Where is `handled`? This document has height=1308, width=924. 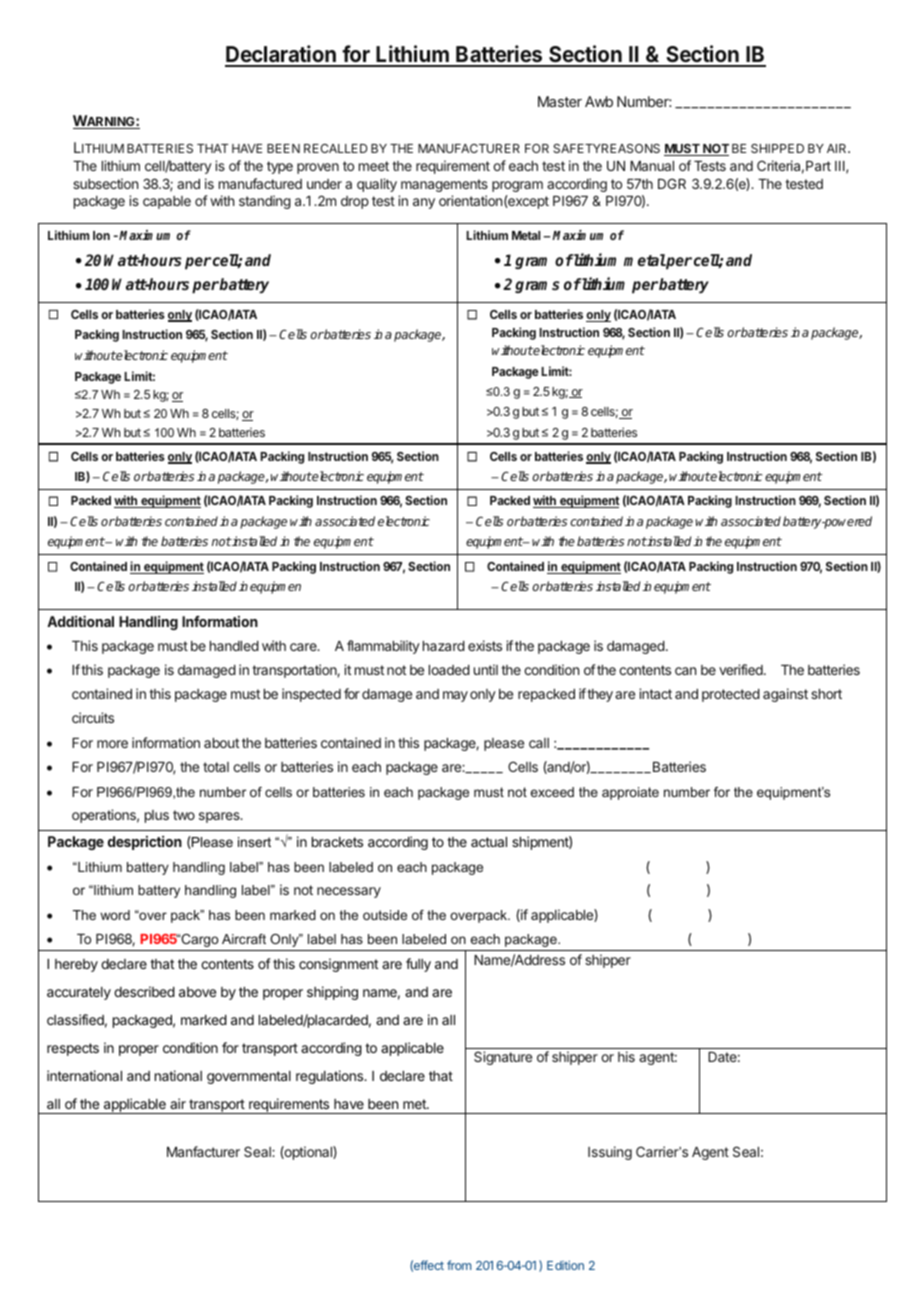 handled is located at coordinates (234, 646).
